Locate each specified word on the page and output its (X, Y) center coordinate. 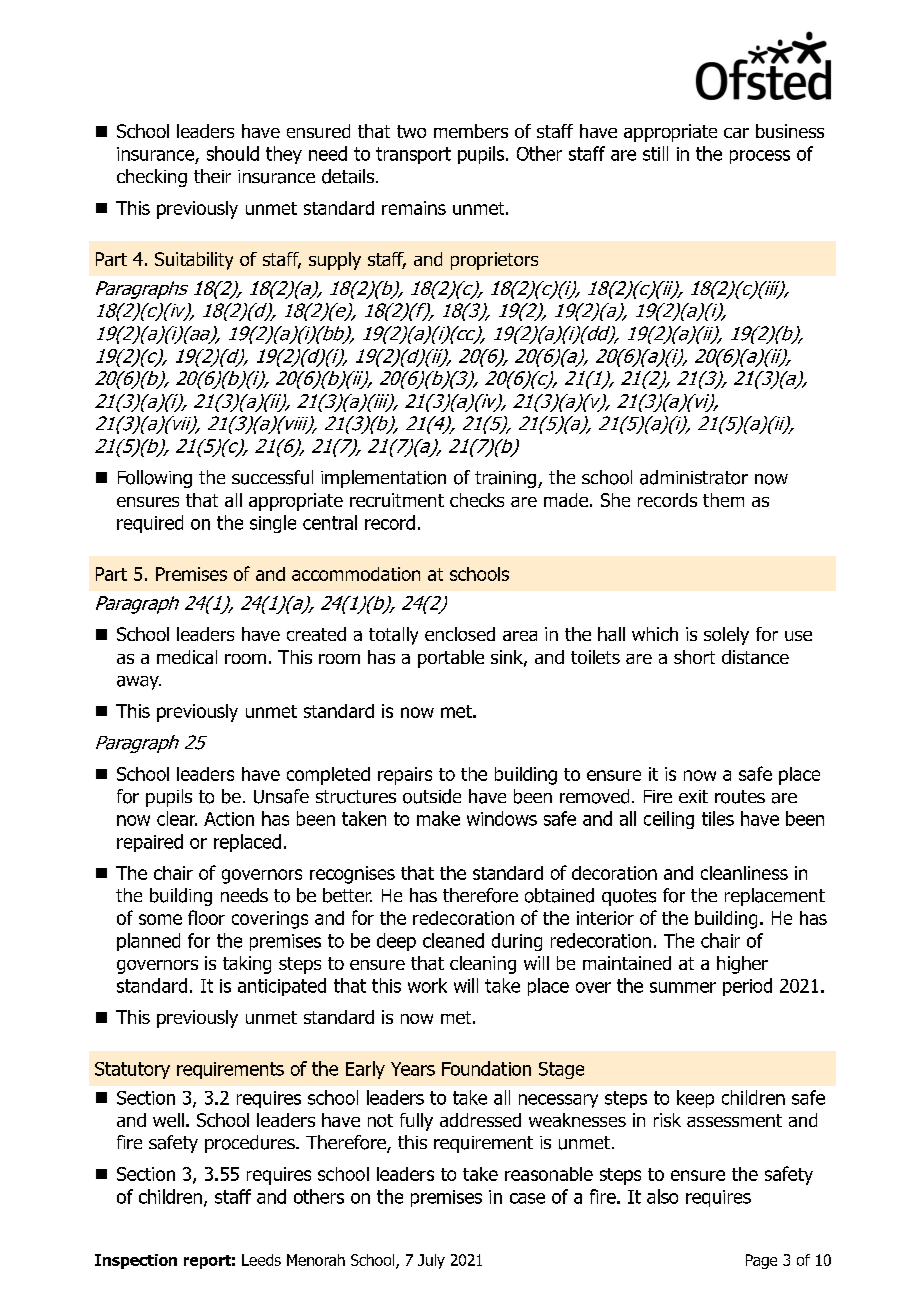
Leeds (261, 1260)
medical (187, 657)
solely (726, 636)
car (736, 133)
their (212, 176)
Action (229, 819)
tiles (718, 818)
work (427, 985)
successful (272, 477)
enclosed (460, 634)
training (505, 479)
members (471, 131)
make (438, 818)
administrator (694, 477)
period (747, 987)
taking (247, 965)
